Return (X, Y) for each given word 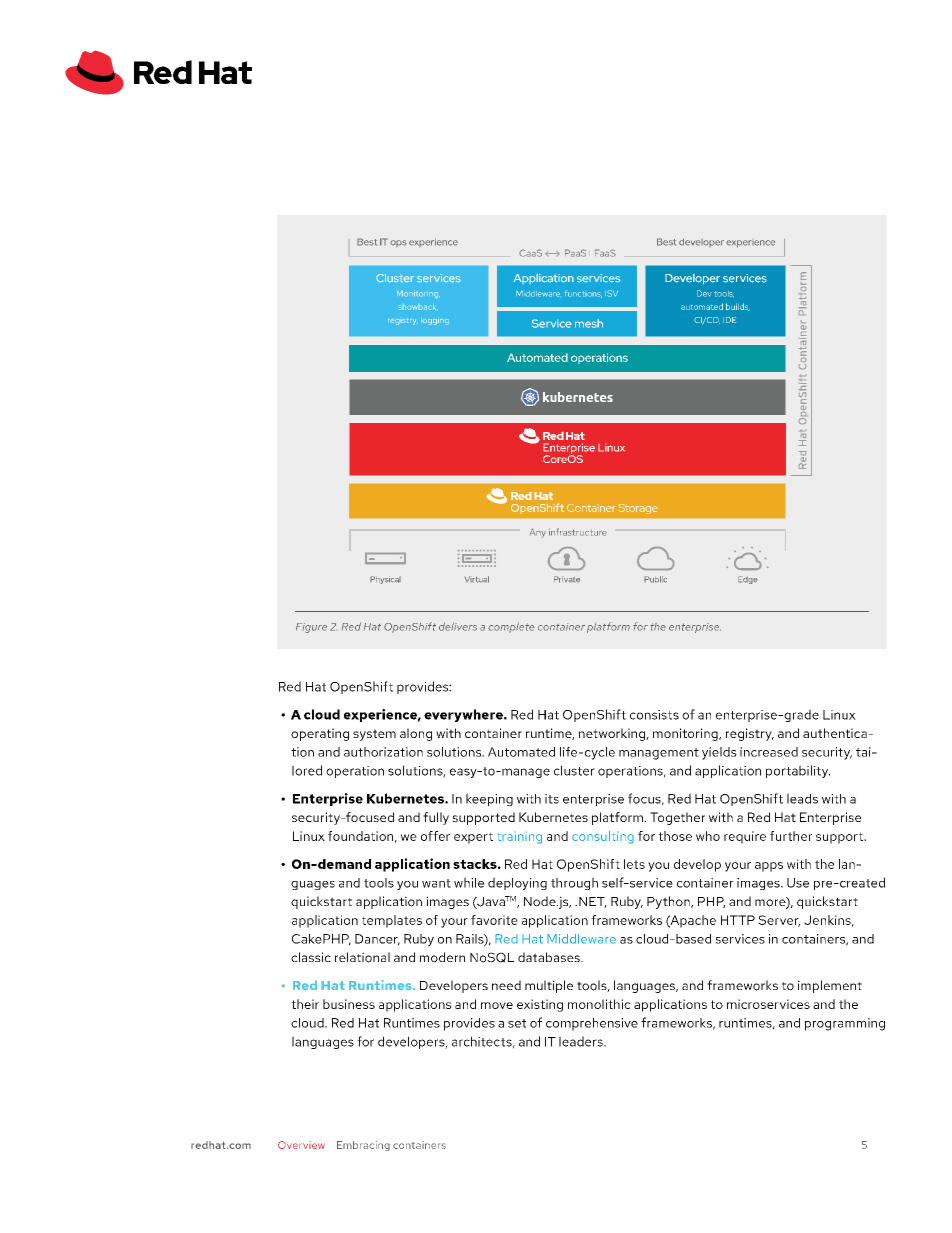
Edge (748, 580)
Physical (385, 580)
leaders (582, 1041)
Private (567, 579)
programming (845, 1024)
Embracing (363, 1146)
